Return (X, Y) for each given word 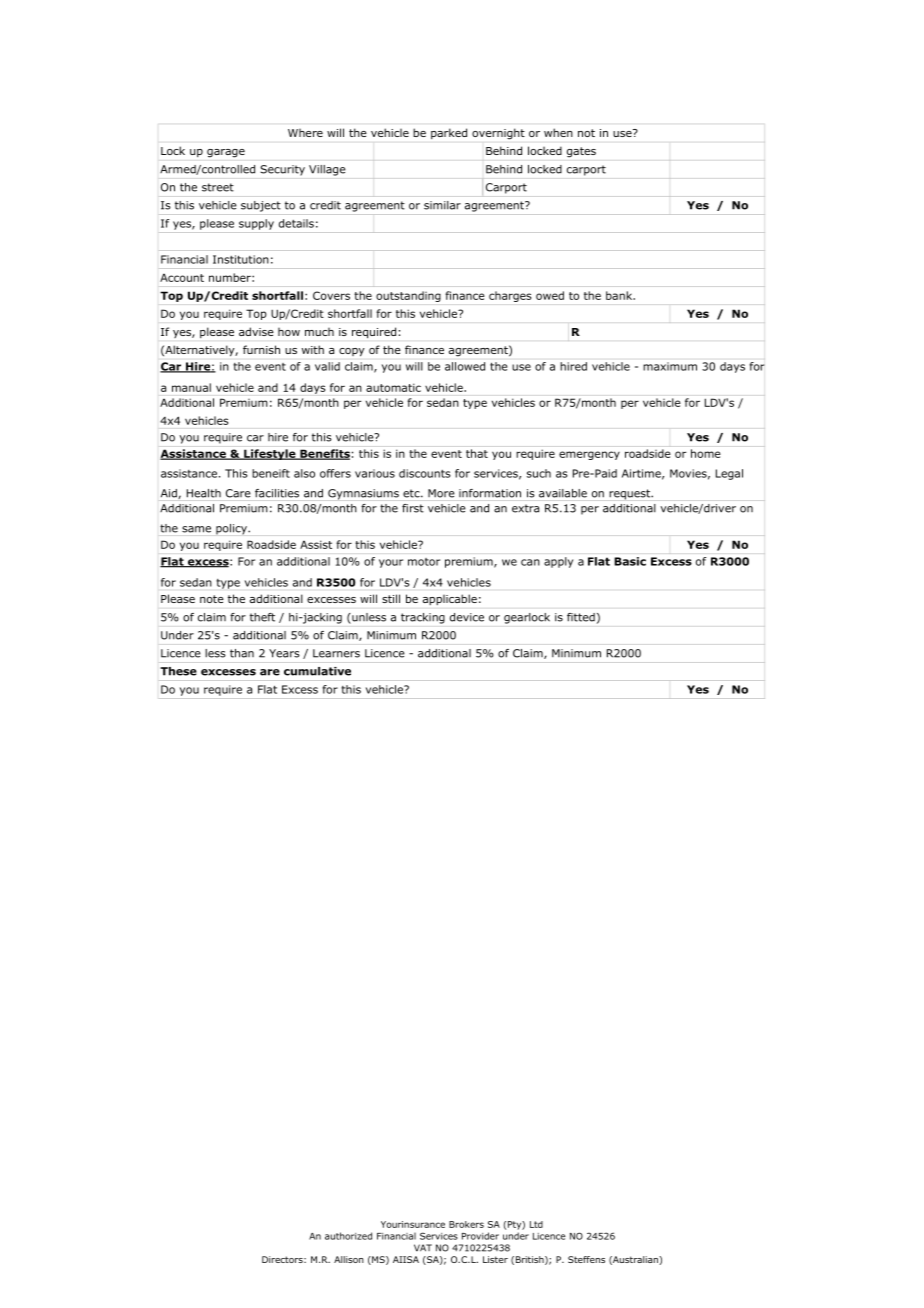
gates (581, 152)
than (242, 653)
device (467, 617)
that (477, 453)
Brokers (466, 1224)
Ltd (536, 1224)
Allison (349, 1259)
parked (449, 133)
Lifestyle (270, 454)
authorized (348, 1236)
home (706, 453)
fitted (581, 617)
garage (226, 153)
